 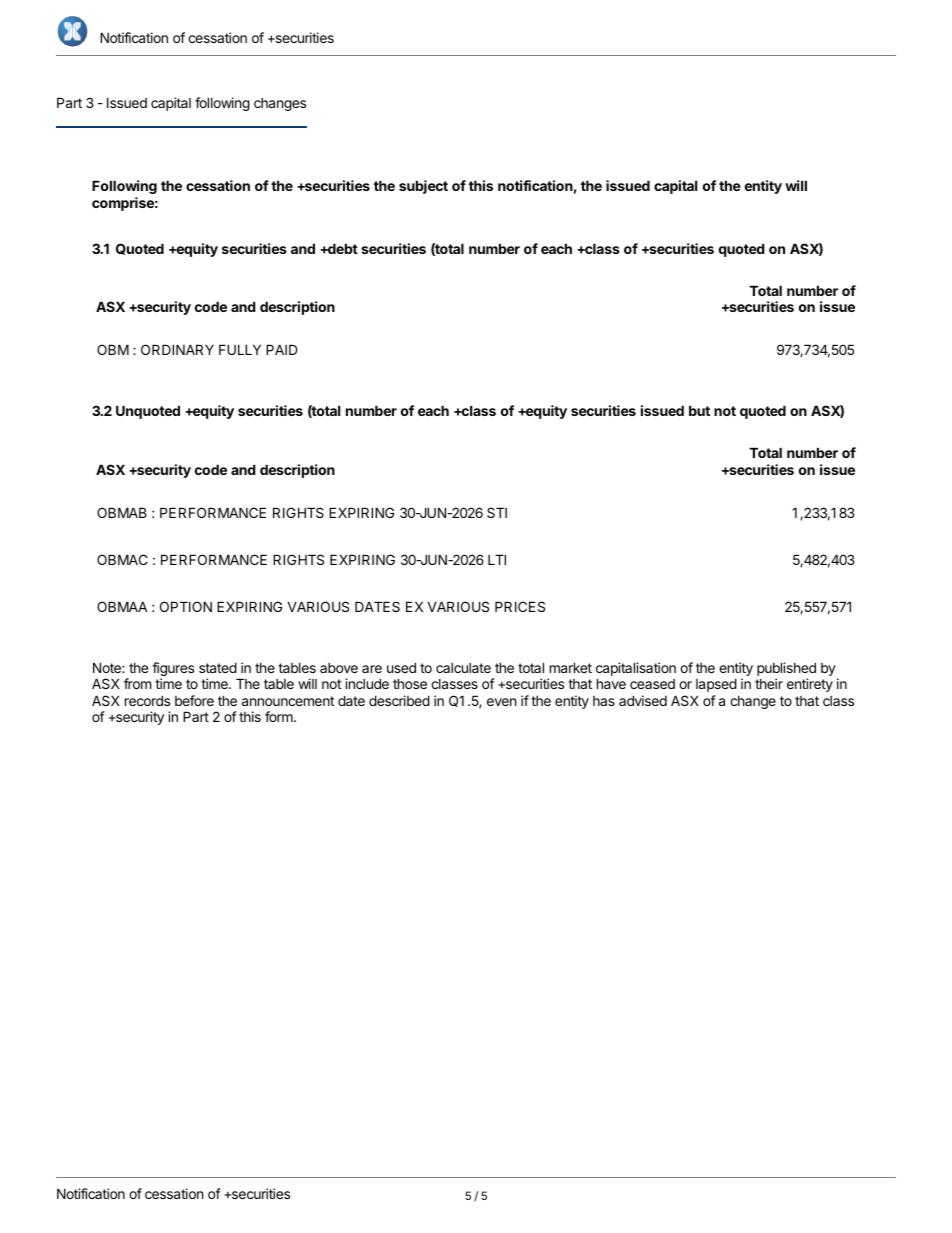 What do you see at coordinates (194, 700) in the screenshot?
I see `before` at bounding box center [194, 700].
